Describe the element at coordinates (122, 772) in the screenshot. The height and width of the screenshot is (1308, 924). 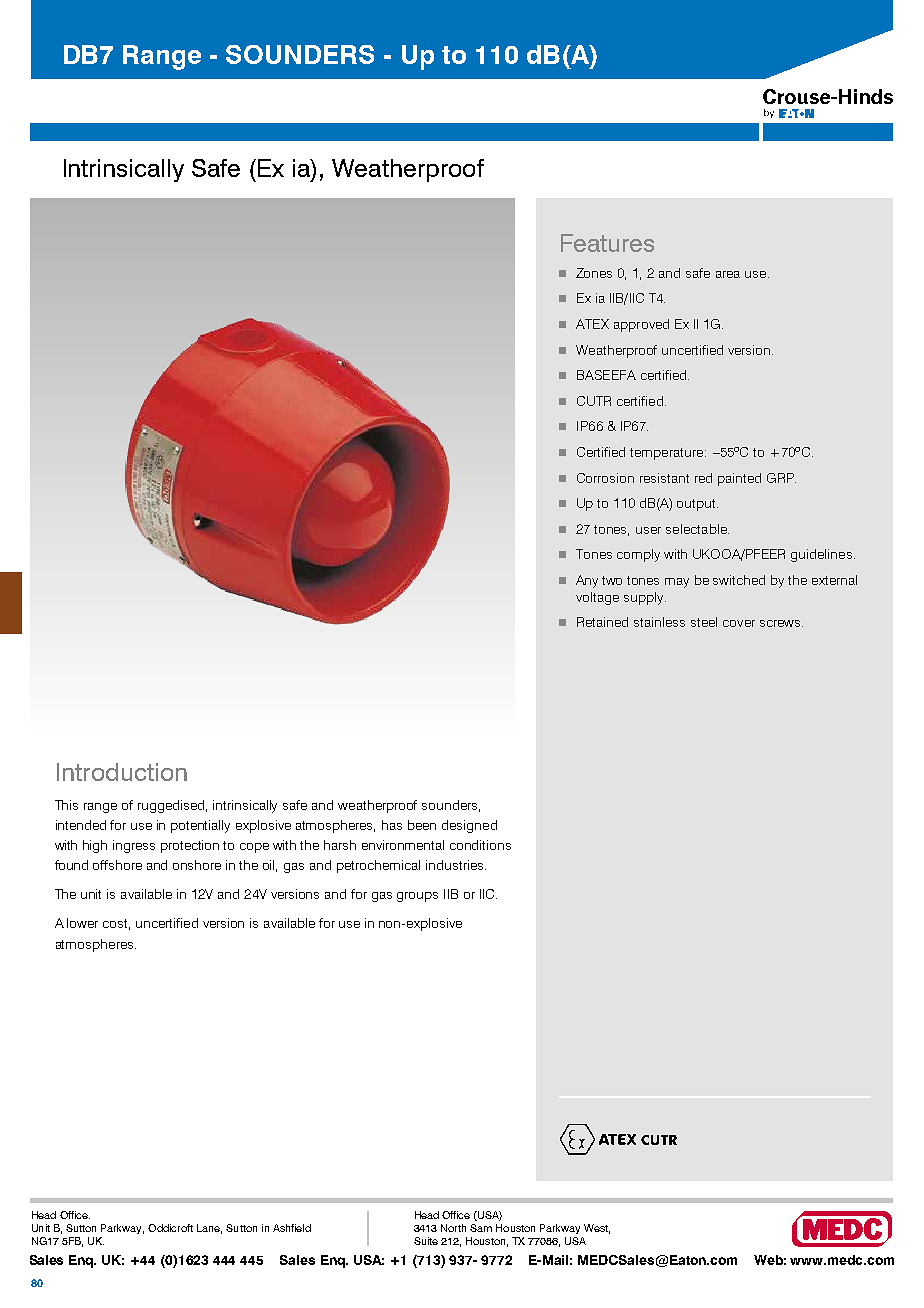
I see `Introduction` at that location.
